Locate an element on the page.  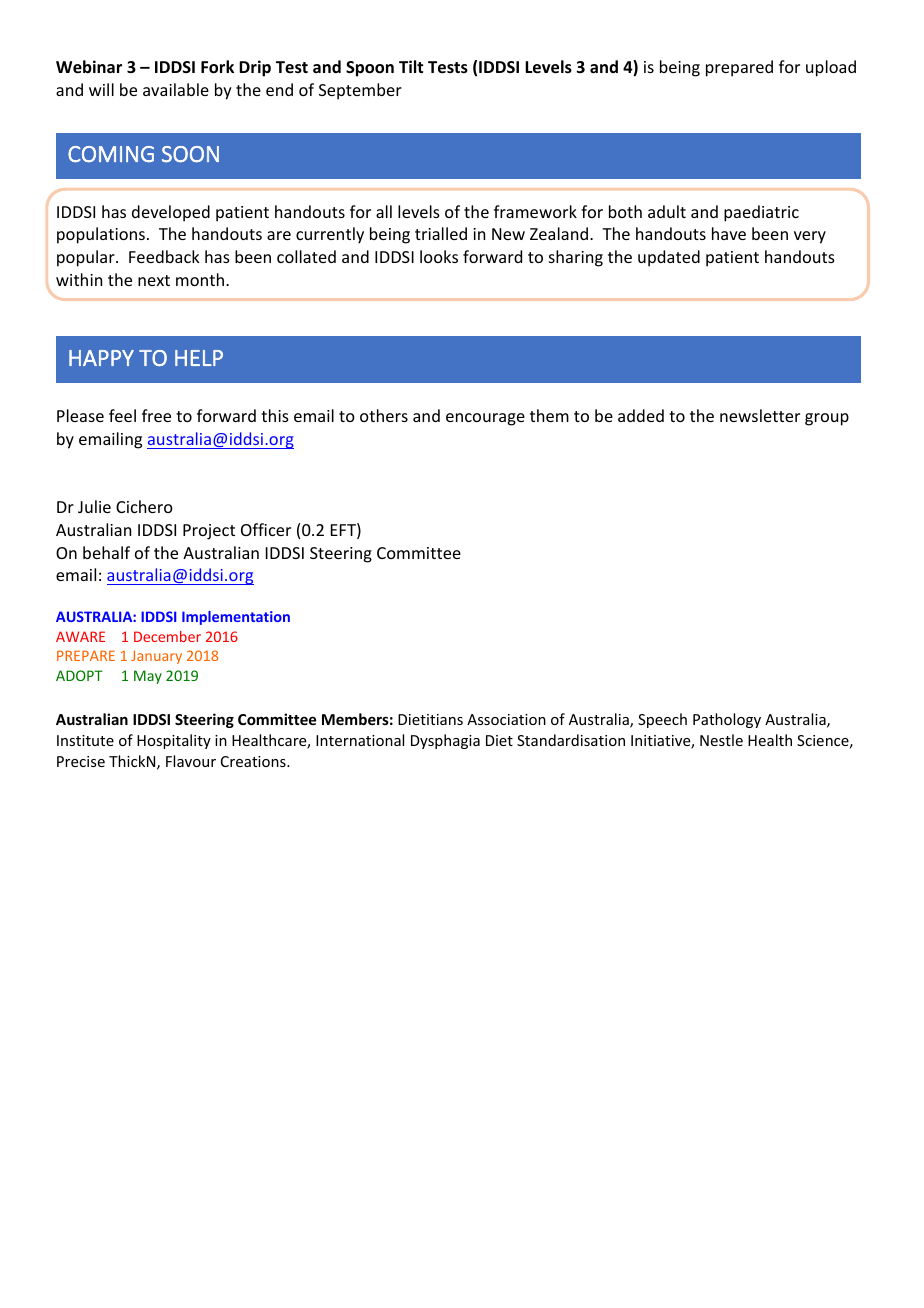
available is located at coordinates (176, 89).
